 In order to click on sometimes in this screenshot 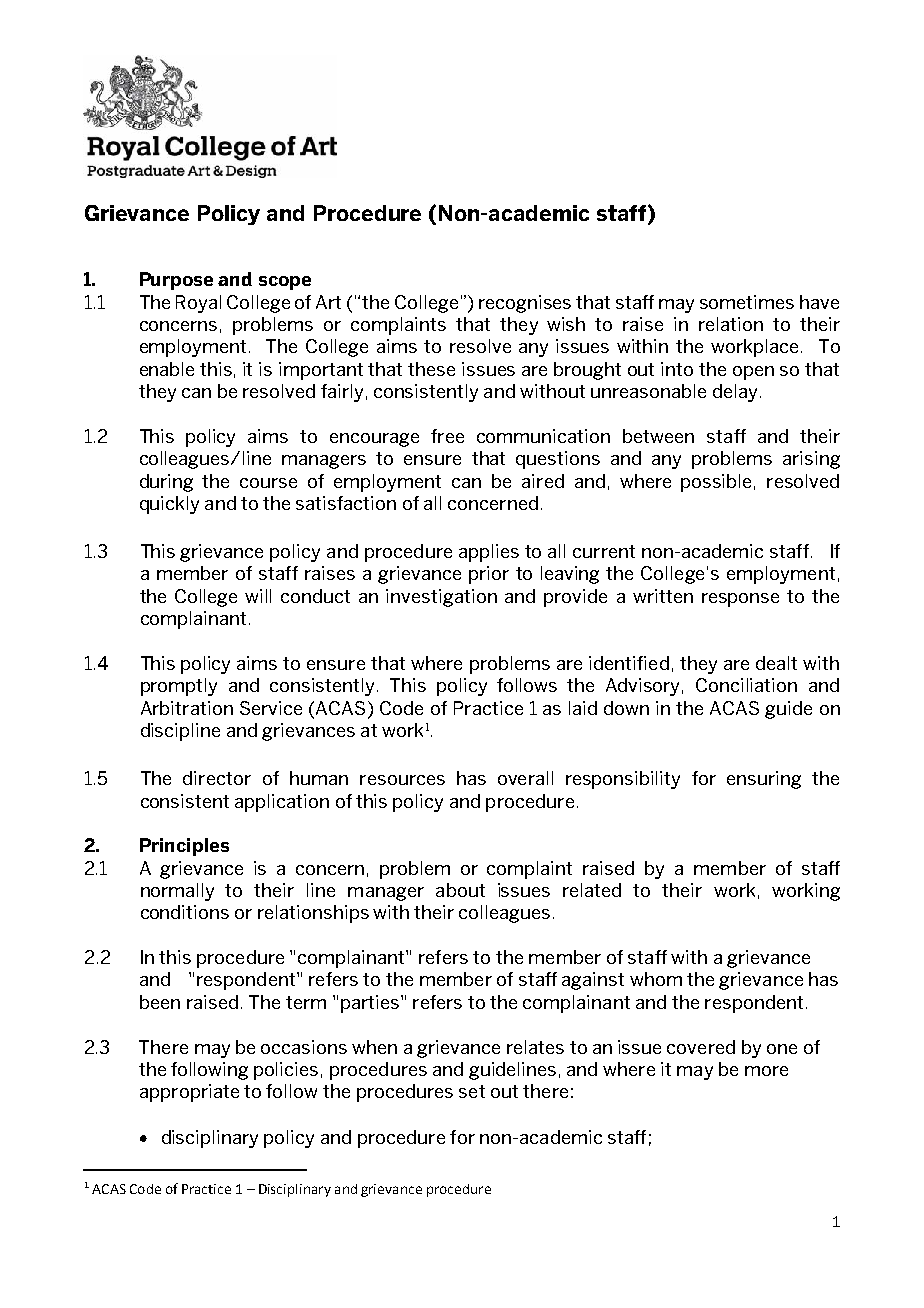, I will do `click(747, 302)`.
